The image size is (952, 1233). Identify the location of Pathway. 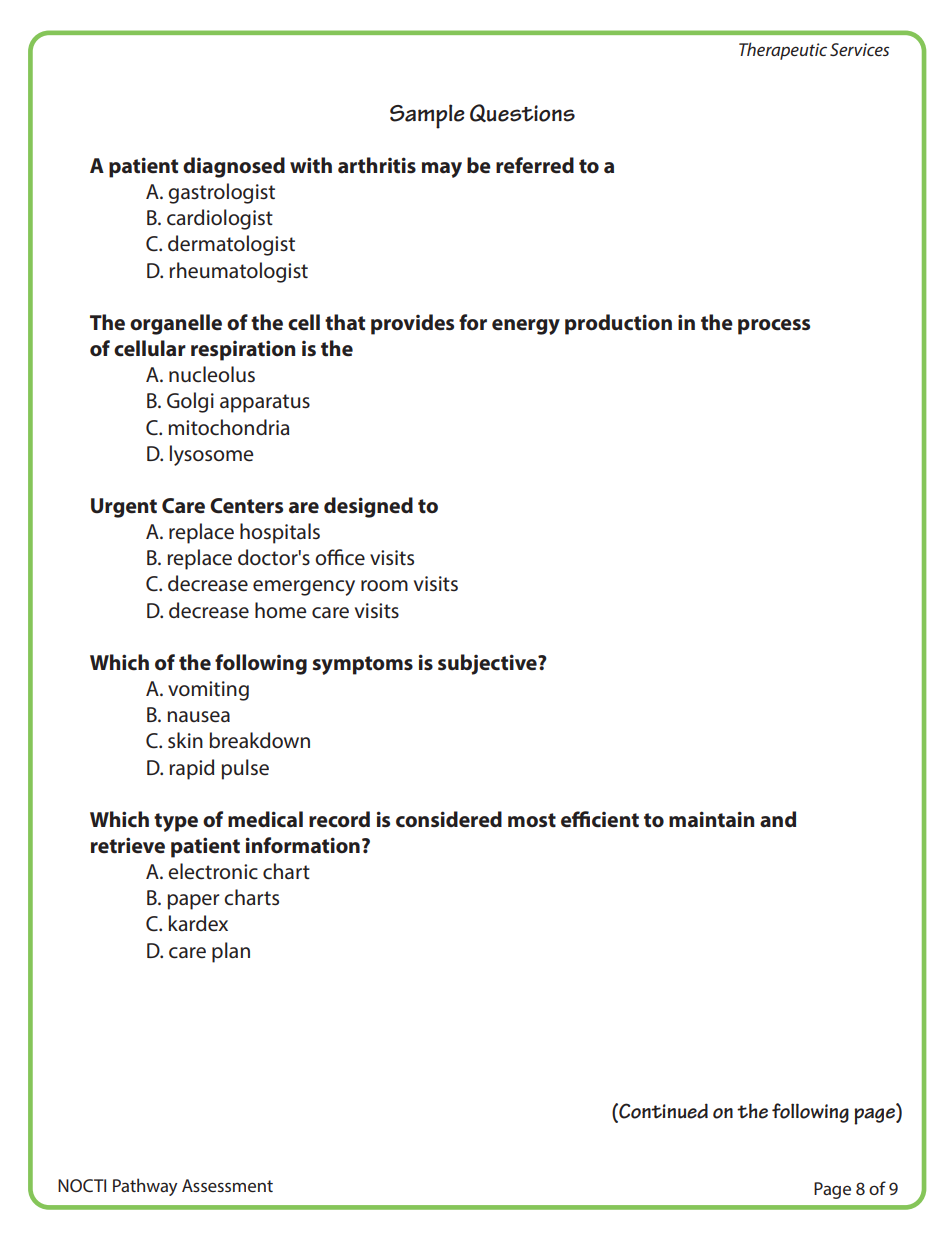
(145, 1187).
